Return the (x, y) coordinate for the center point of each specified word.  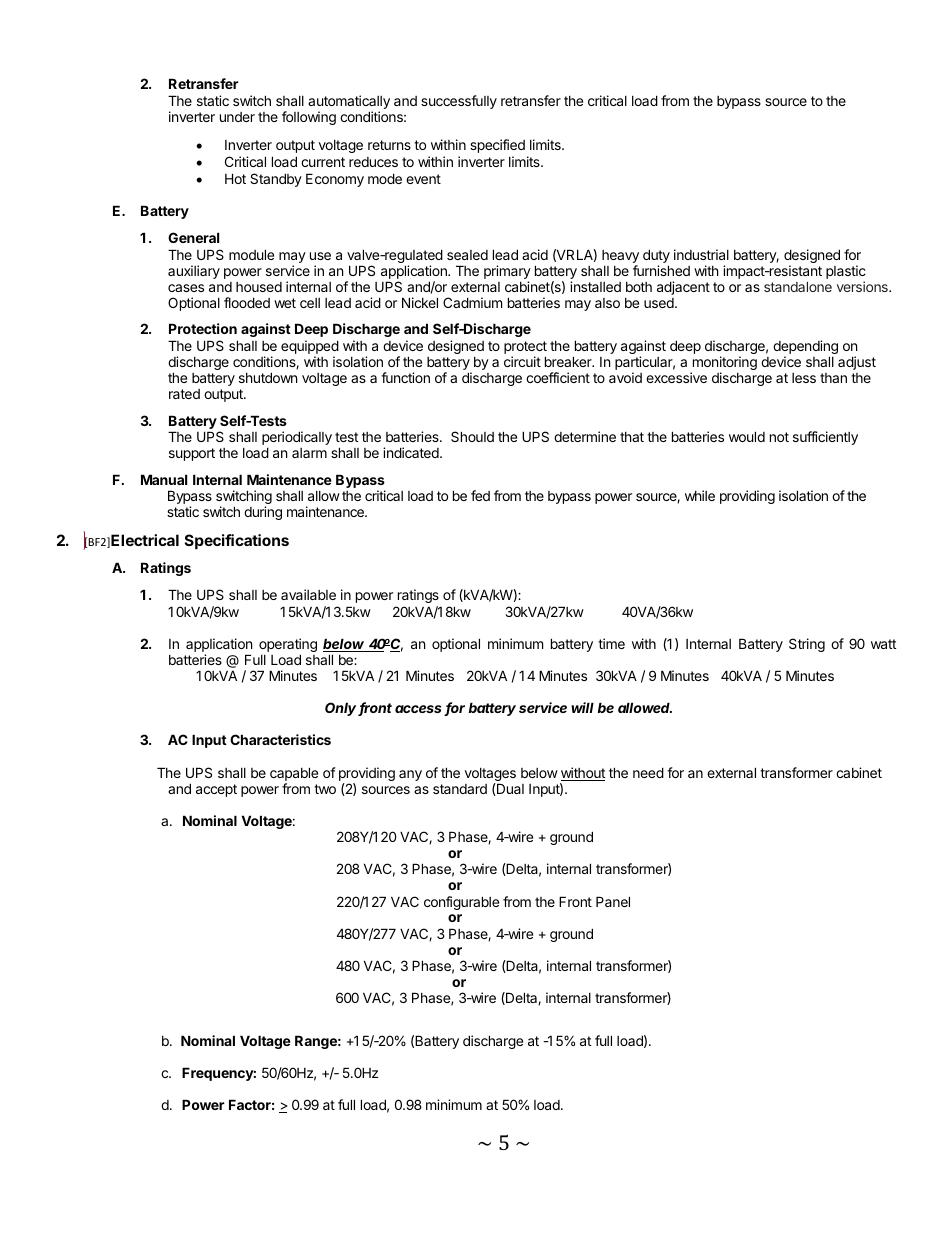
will (582, 707)
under (237, 117)
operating (288, 646)
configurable (461, 903)
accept (216, 790)
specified (497, 146)
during (263, 513)
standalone (798, 287)
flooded (247, 302)
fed (480, 495)
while (700, 495)
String (807, 645)
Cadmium (472, 302)
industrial (701, 254)
